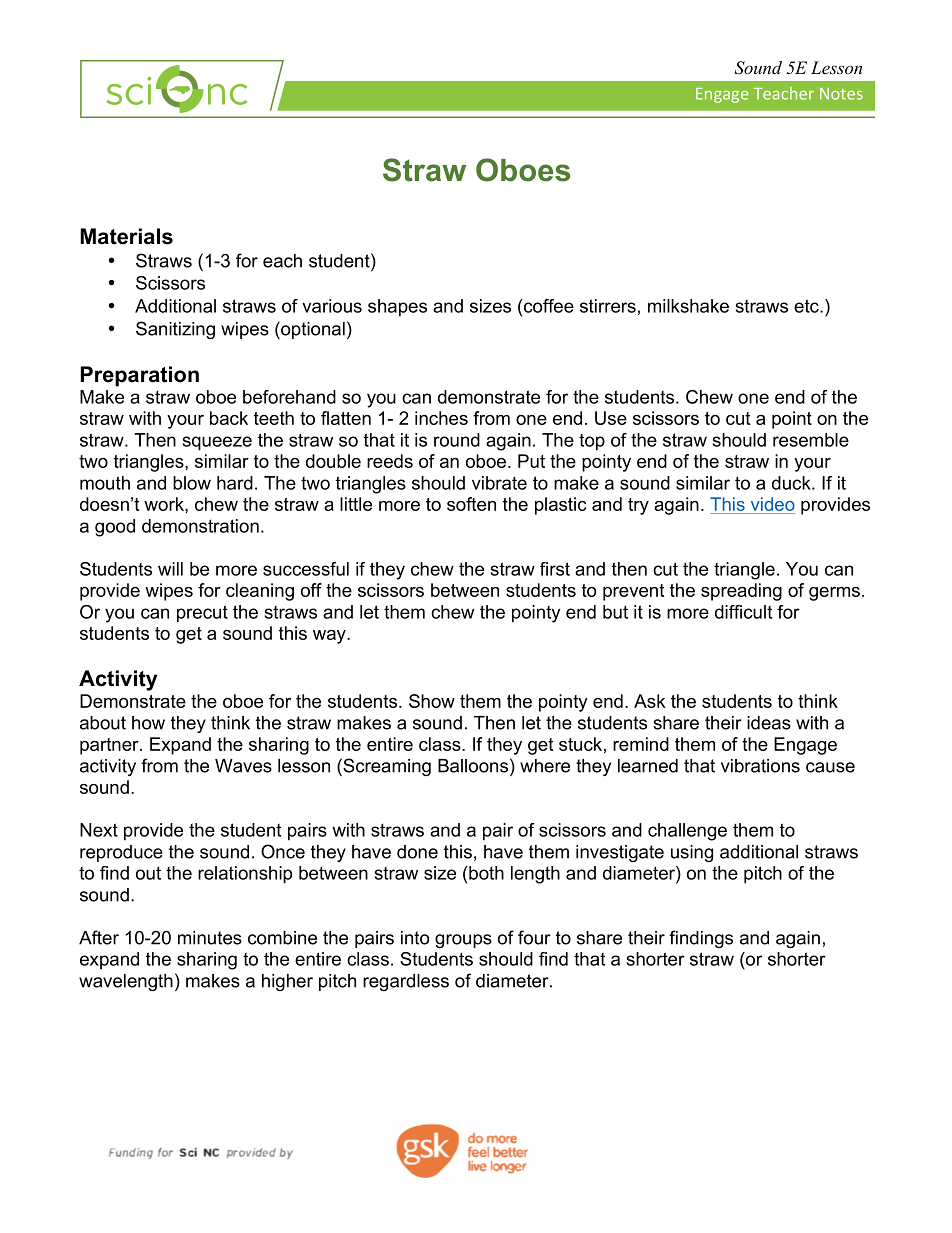  What do you see at coordinates (841, 94) in the screenshot?
I see `Notes` at bounding box center [841, 94].
